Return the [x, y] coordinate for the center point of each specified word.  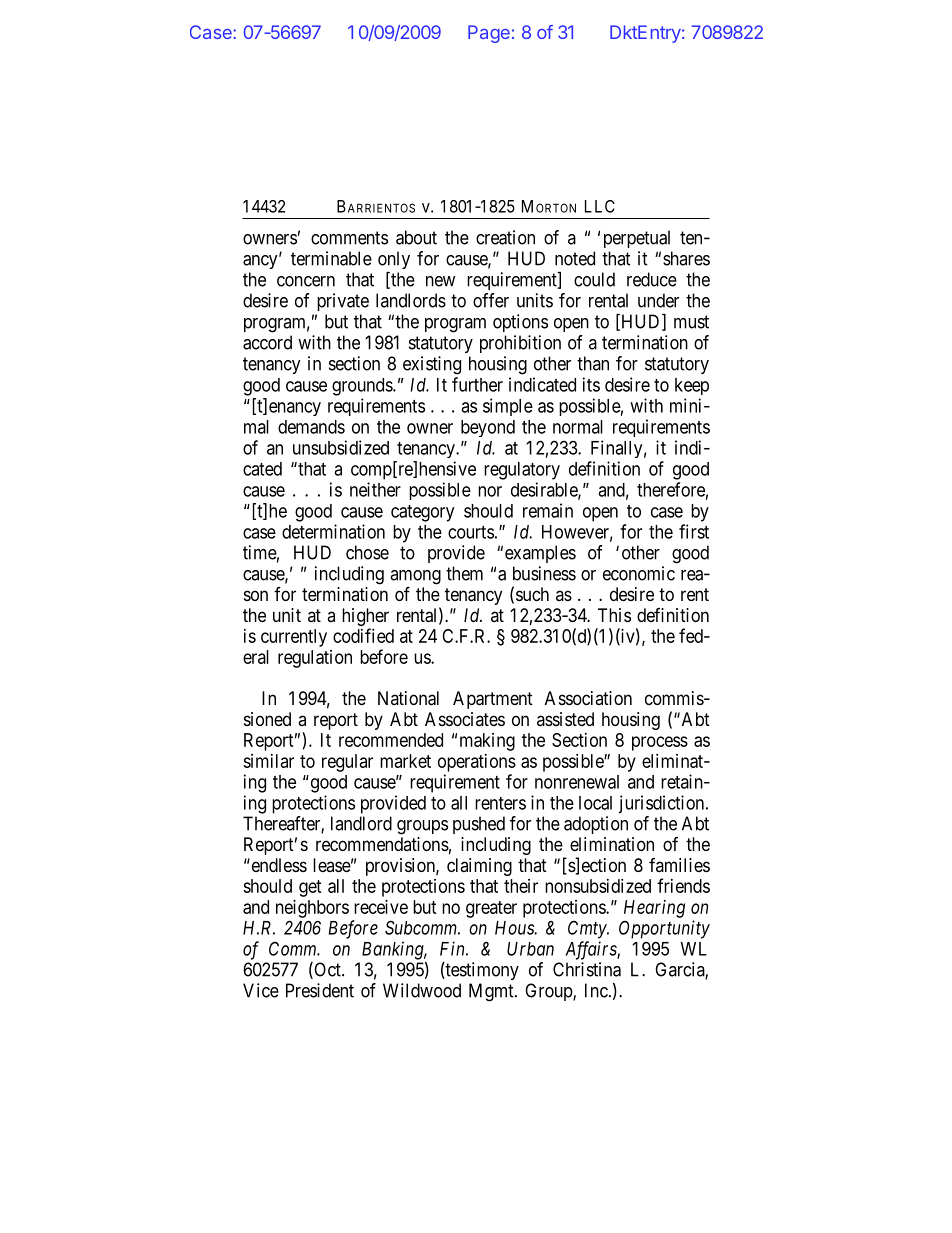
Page [489, 34]
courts [471, 532]
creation [505, 237]
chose [367, 552]
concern [306, 281]
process [660, 743]
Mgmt [492, 992]
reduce [652, 279]
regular [347, 763]
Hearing [654, 909]
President [320, 990]
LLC [600, 206]
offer [491, 300]
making [487, 742]
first [694, 531]
